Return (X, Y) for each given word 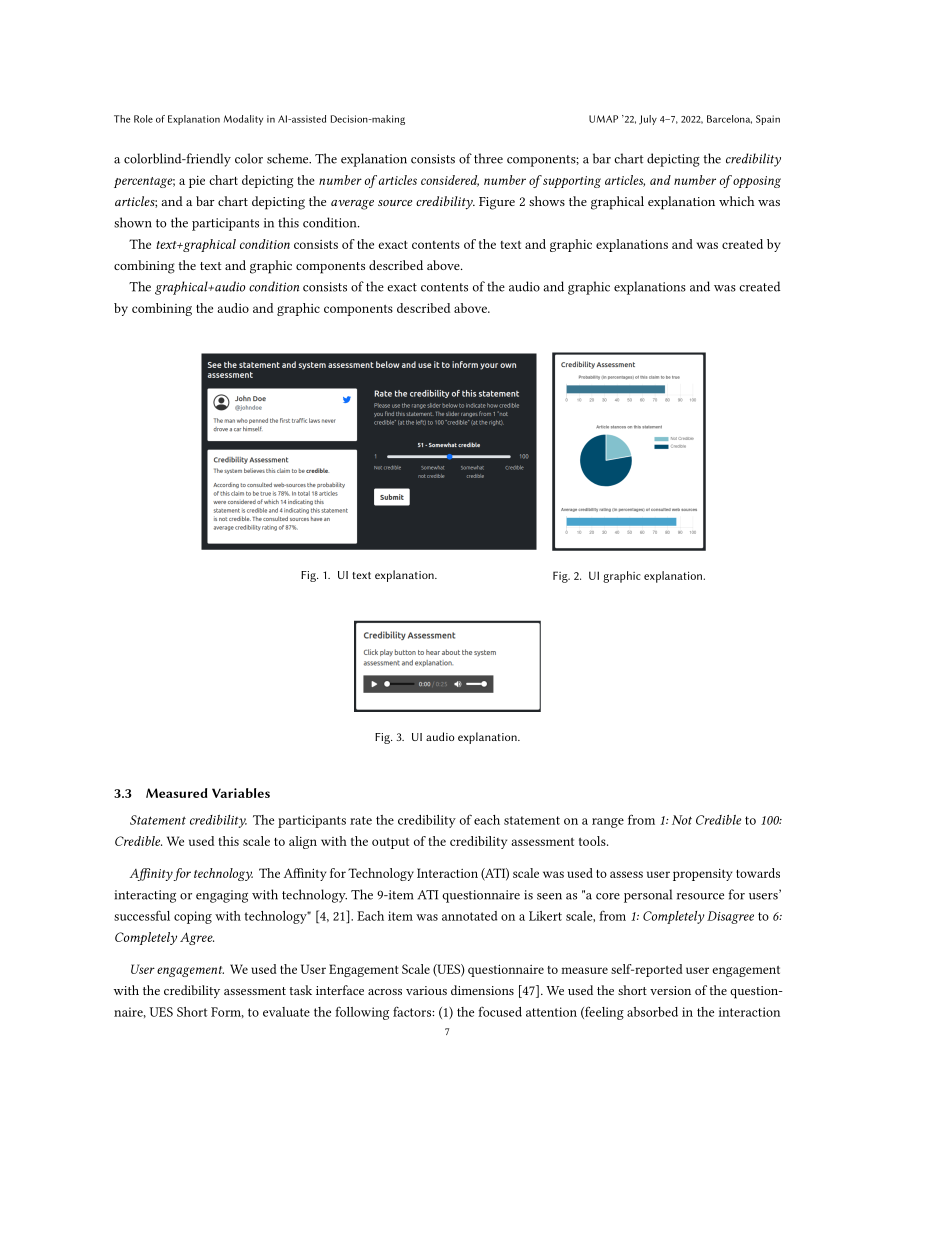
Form (227, 1012)
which (736, 201)
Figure (497, 203)
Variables (241, 793)
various (426, 990)
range (608, 823)
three (488, 158)
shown (133, 222)
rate (361, 820)
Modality (243, 120)
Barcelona (729, 119)
